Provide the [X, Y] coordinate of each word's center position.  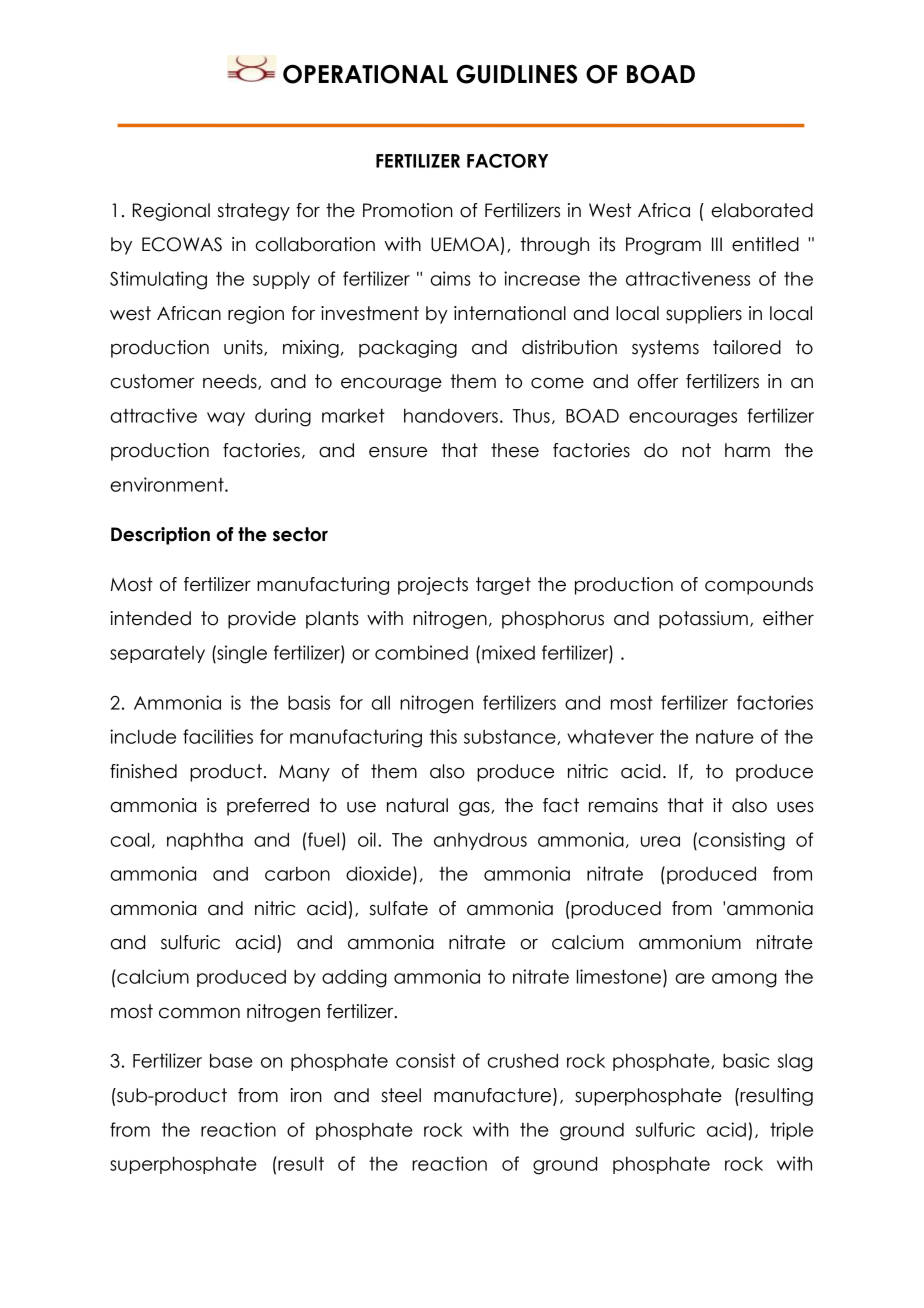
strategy [254, 212]
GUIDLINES [516, 74]
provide [262, 620]
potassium [703, 620]
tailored [747, 347]
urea [660, 841]
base [231, 1060]
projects [433, 586]
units [244, 348]
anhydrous [480, 841]
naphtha [205, 841]
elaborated [762, 210]
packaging [408, 349]
